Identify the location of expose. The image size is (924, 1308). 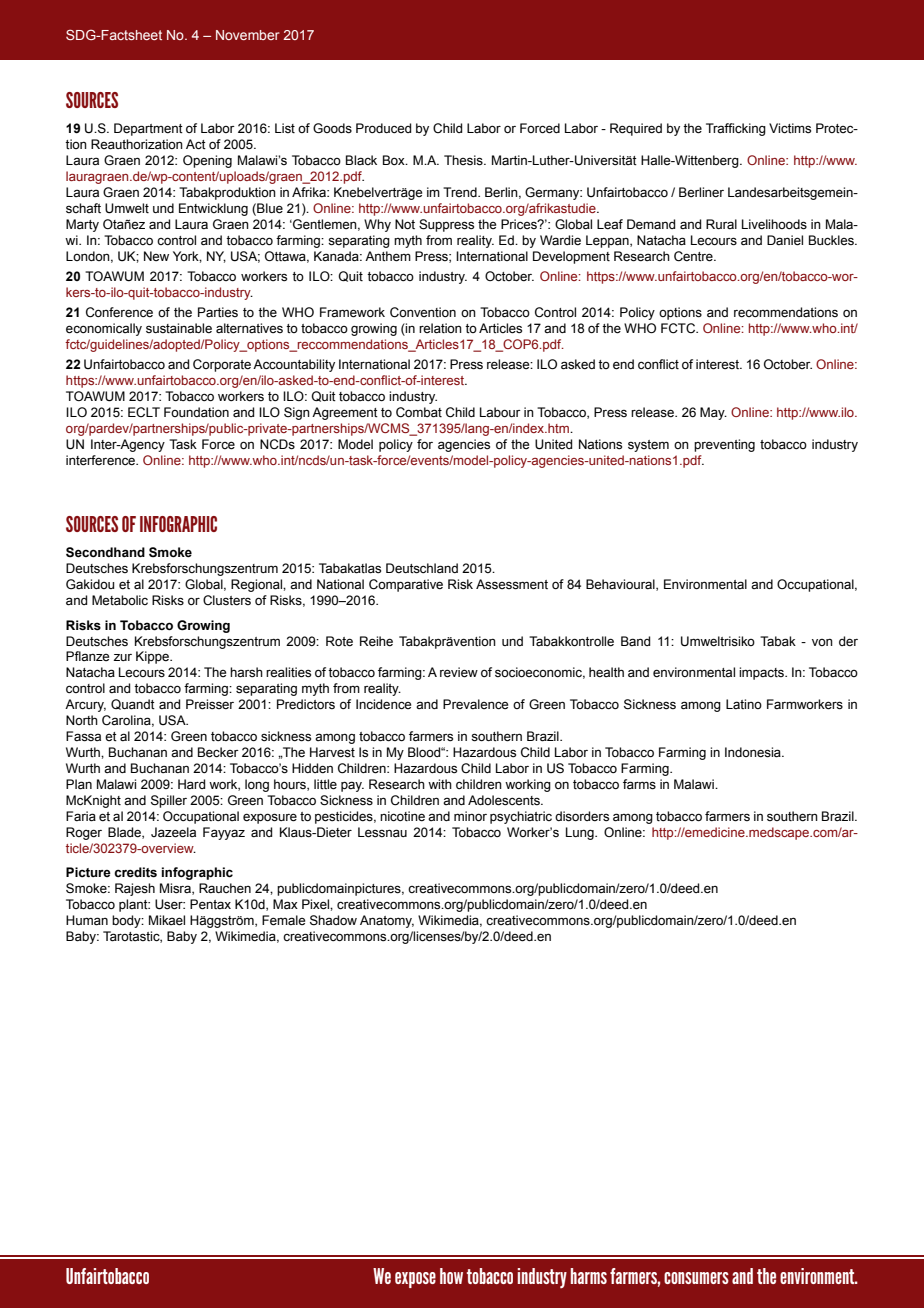
(415, 1280).
